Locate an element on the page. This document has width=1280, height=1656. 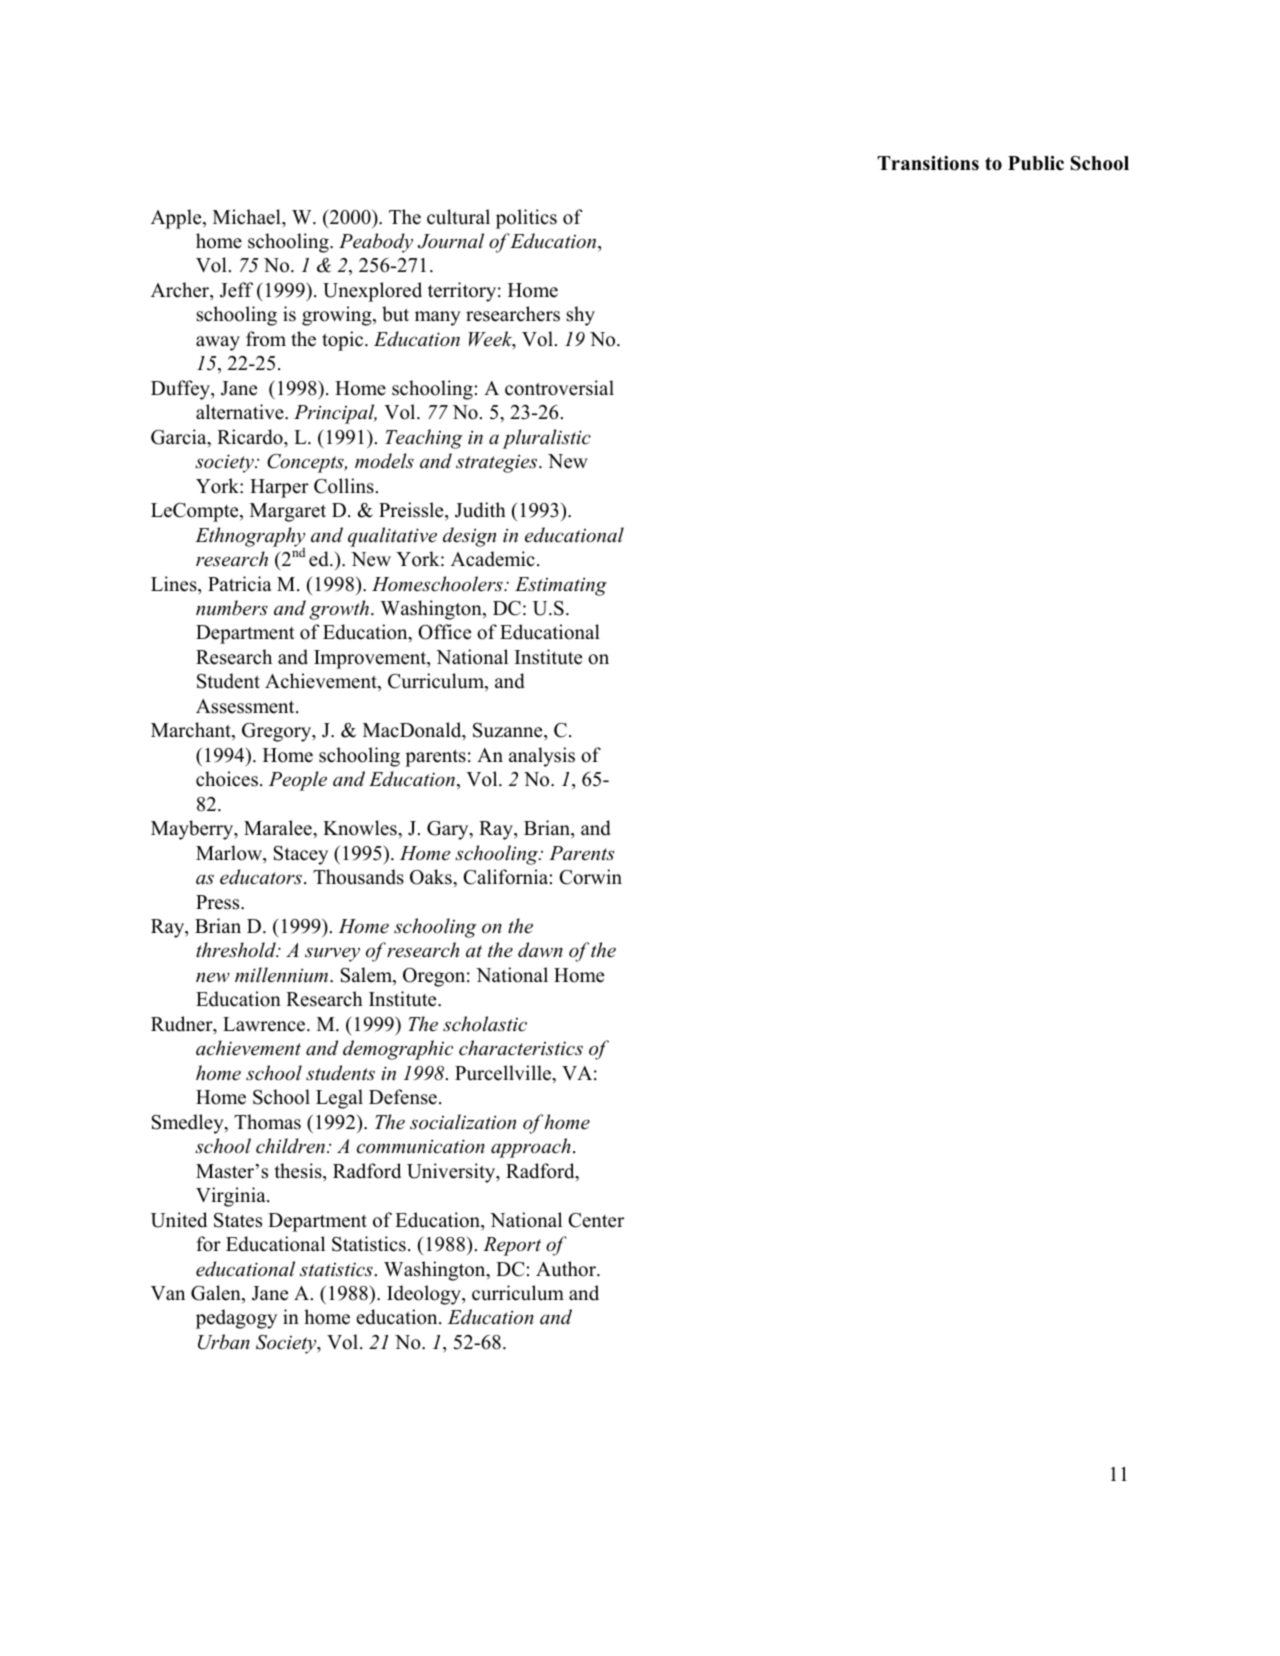
Author is located at coordinates (567, 1269).
